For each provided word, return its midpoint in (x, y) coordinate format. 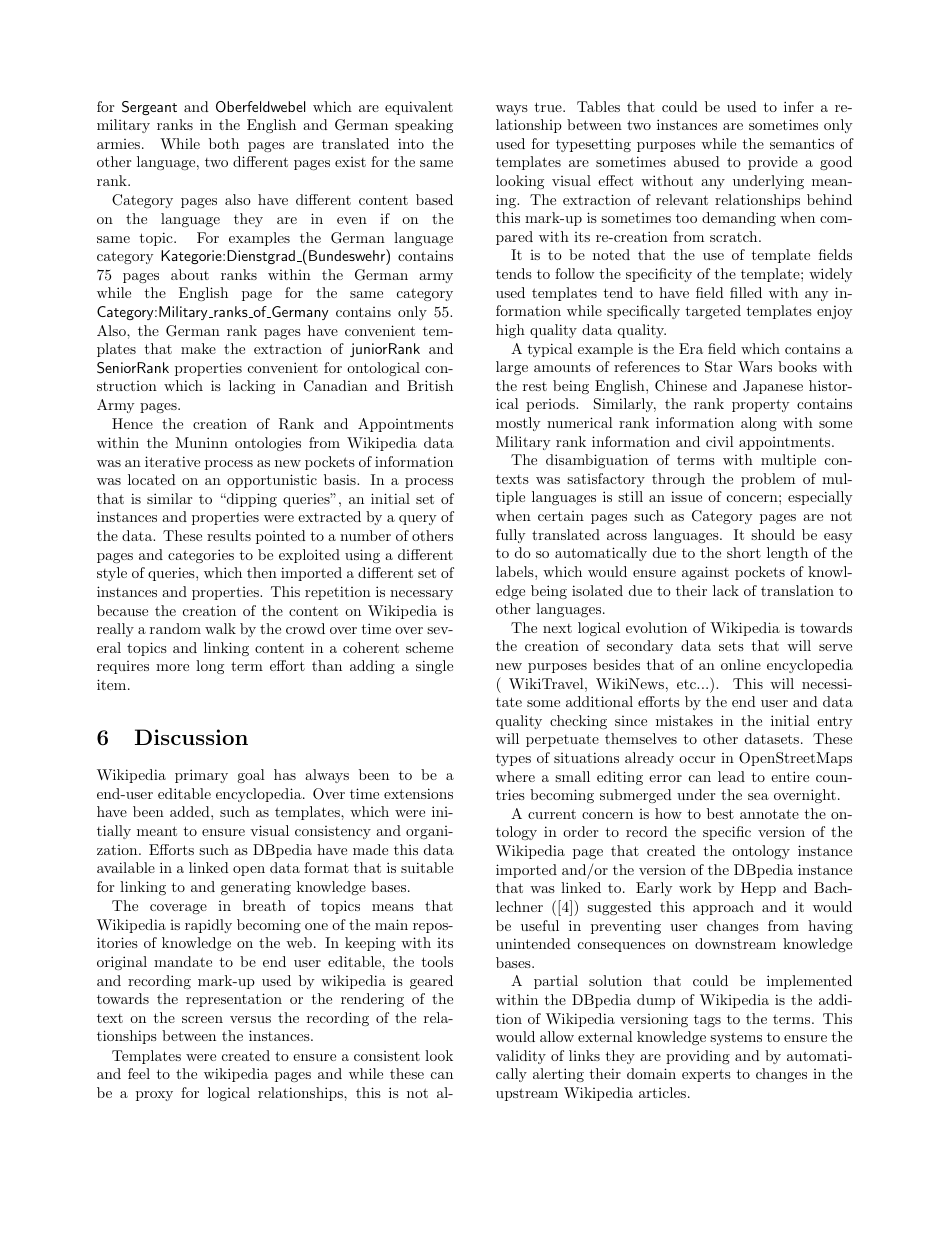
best (720, 813)
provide (773, 163)
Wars (755, 366)
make (198, 348)
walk (220, 628)
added (191, 811)
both (224, 143)
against (705, 573)
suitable (427, 867)
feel (139, 1073)
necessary (421, 595)
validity (521, 1057)
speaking (424, 126)
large (512, 368)
